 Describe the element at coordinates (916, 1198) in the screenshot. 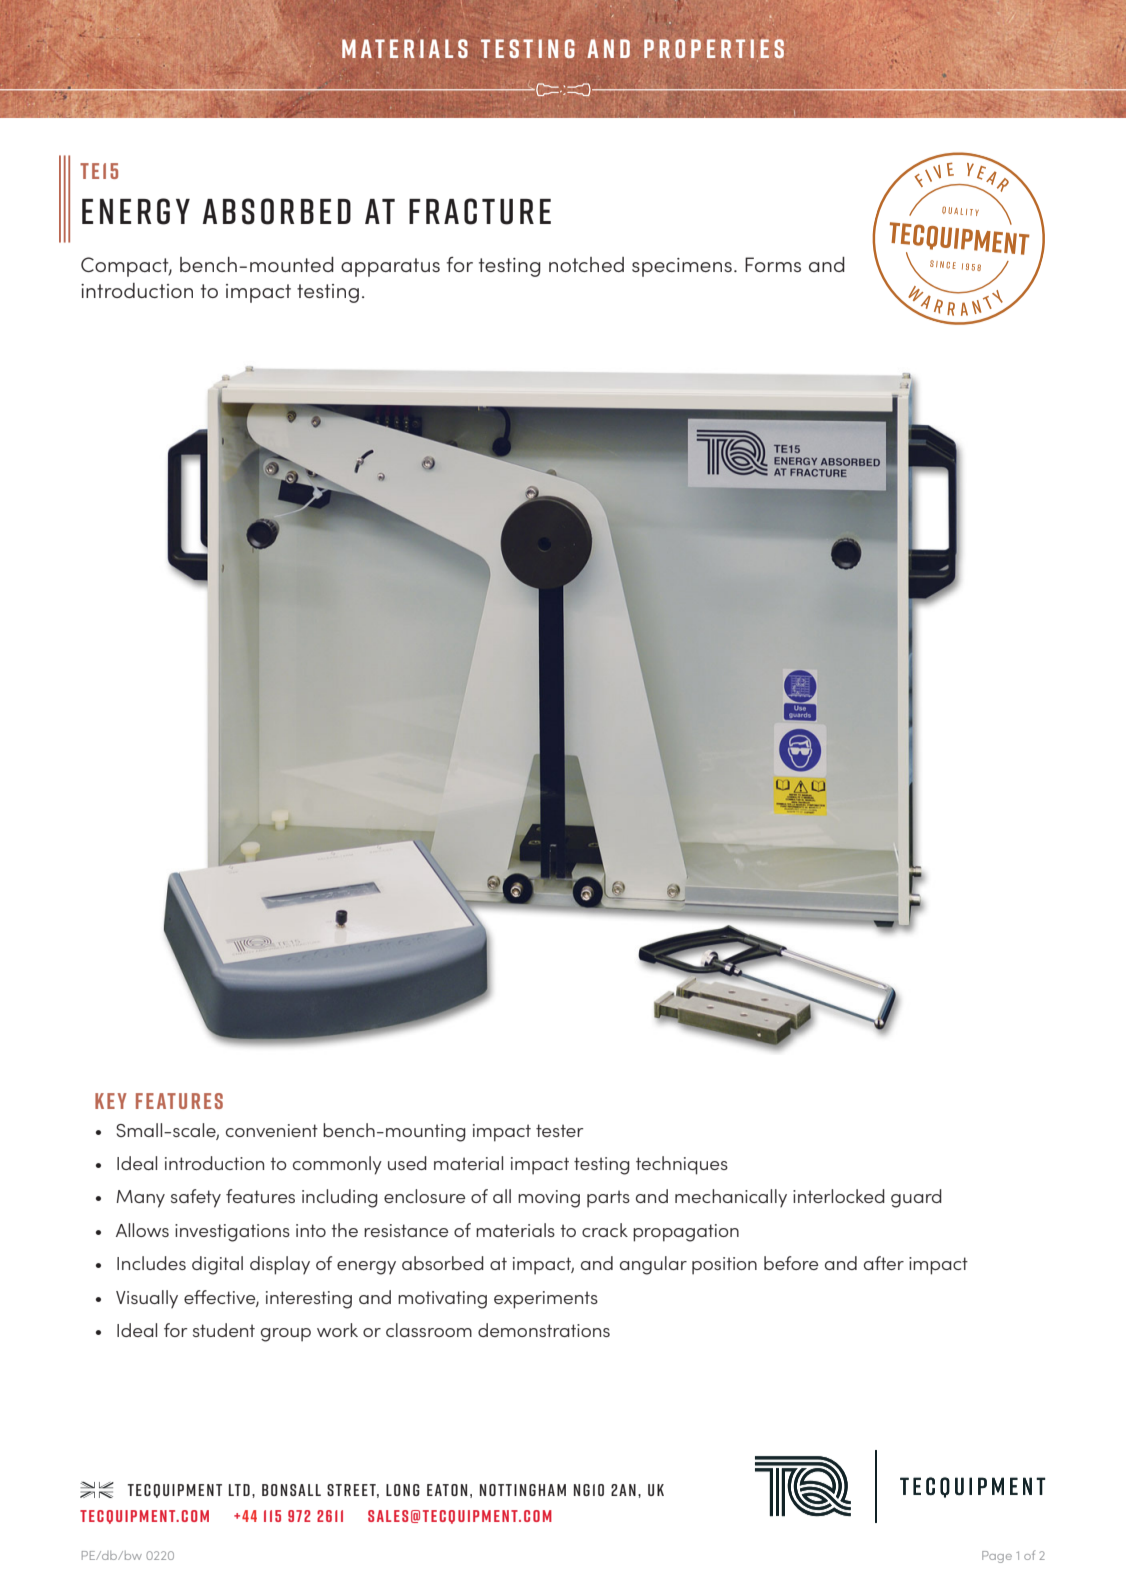

I see `guard` at that location.
